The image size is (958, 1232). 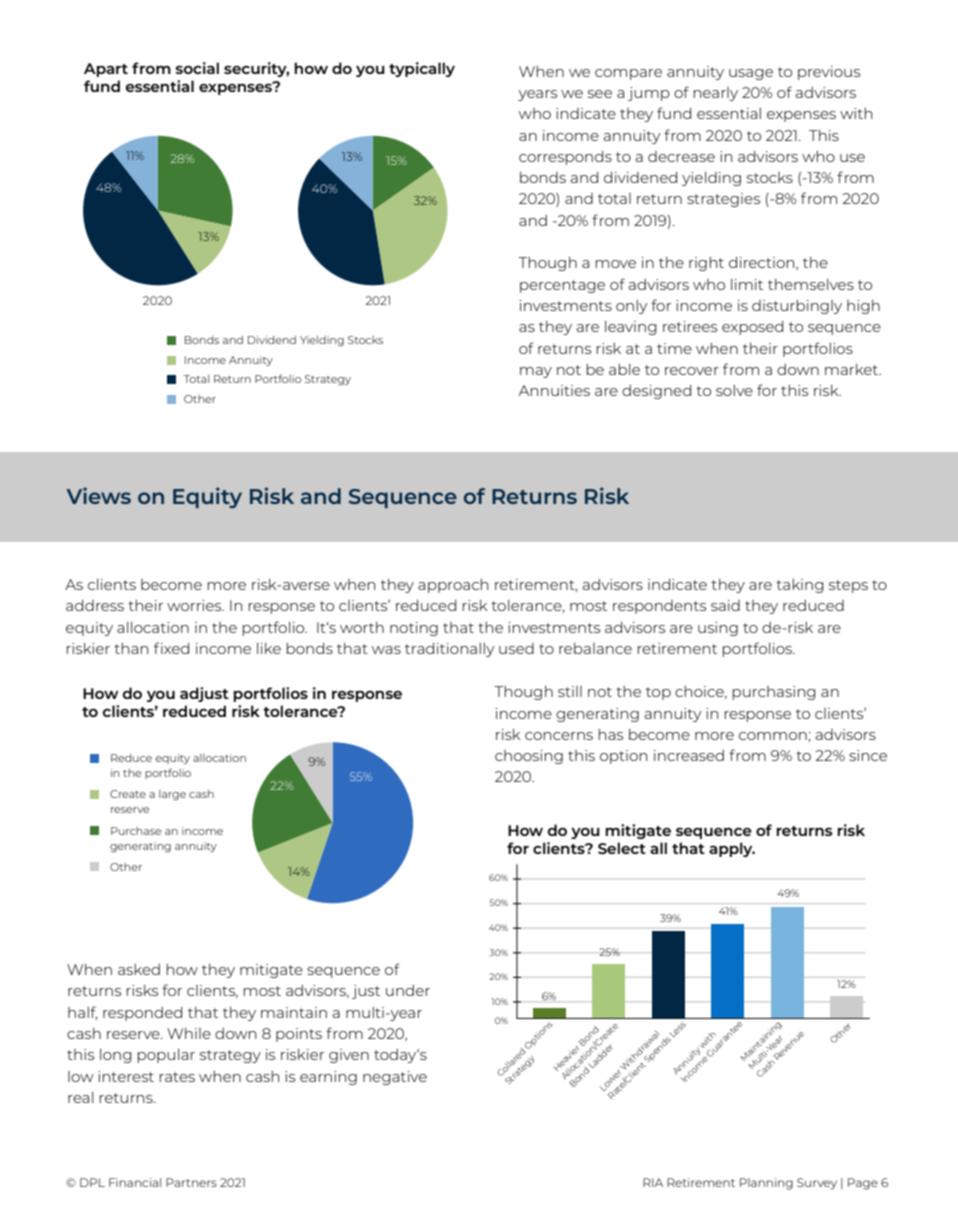 What do you see at coordinates (191, 1182) in the document?
I see `Partners` at bounding box center [191, 1182].
